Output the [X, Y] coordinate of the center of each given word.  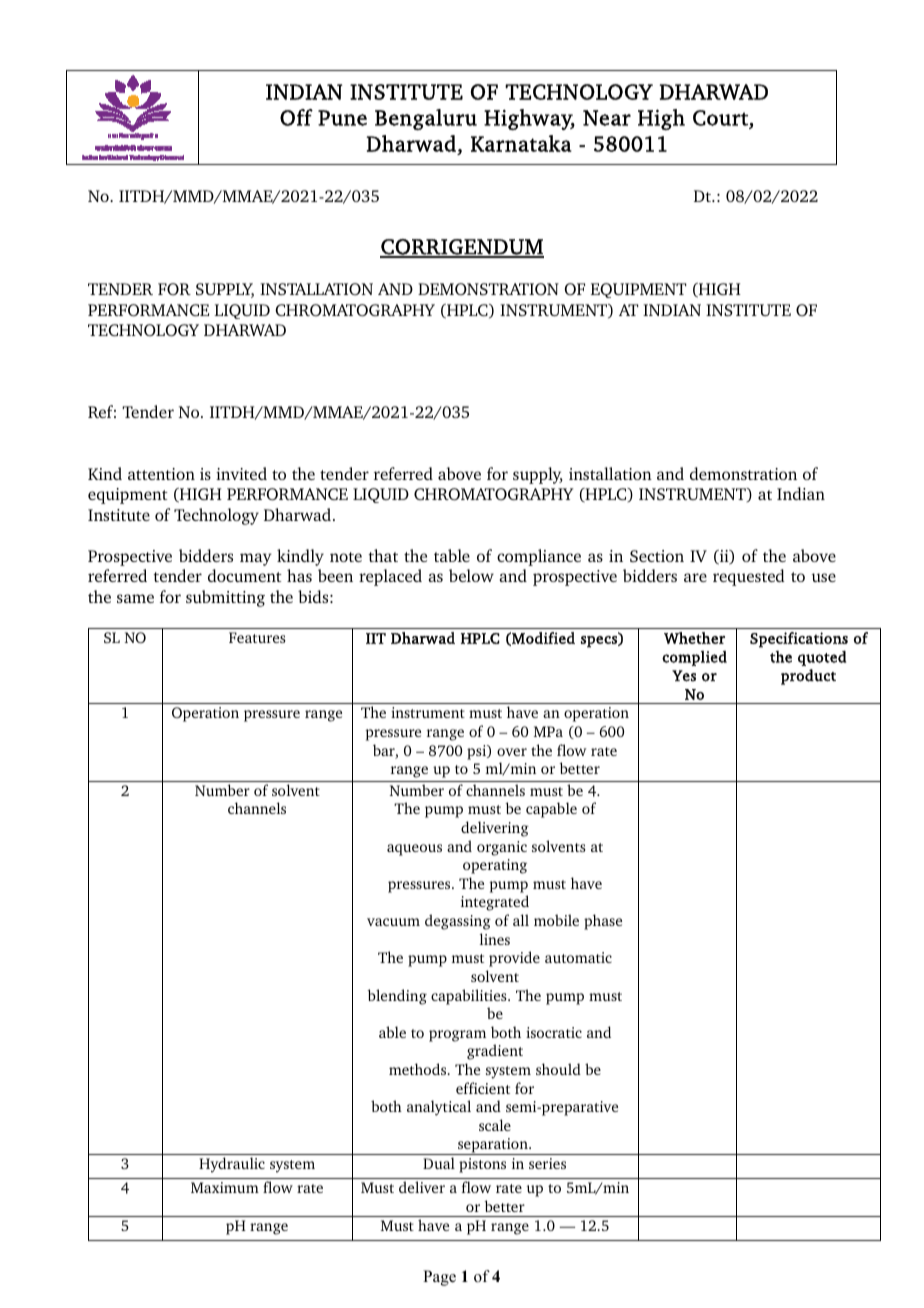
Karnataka [521, 143]
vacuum [393, 922]
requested [749, 577]
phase [603, 922]
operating [495, 866]
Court [720, 118]
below [471, 575]
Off [296, 117]
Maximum [225, 1187]
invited [241, 473]
